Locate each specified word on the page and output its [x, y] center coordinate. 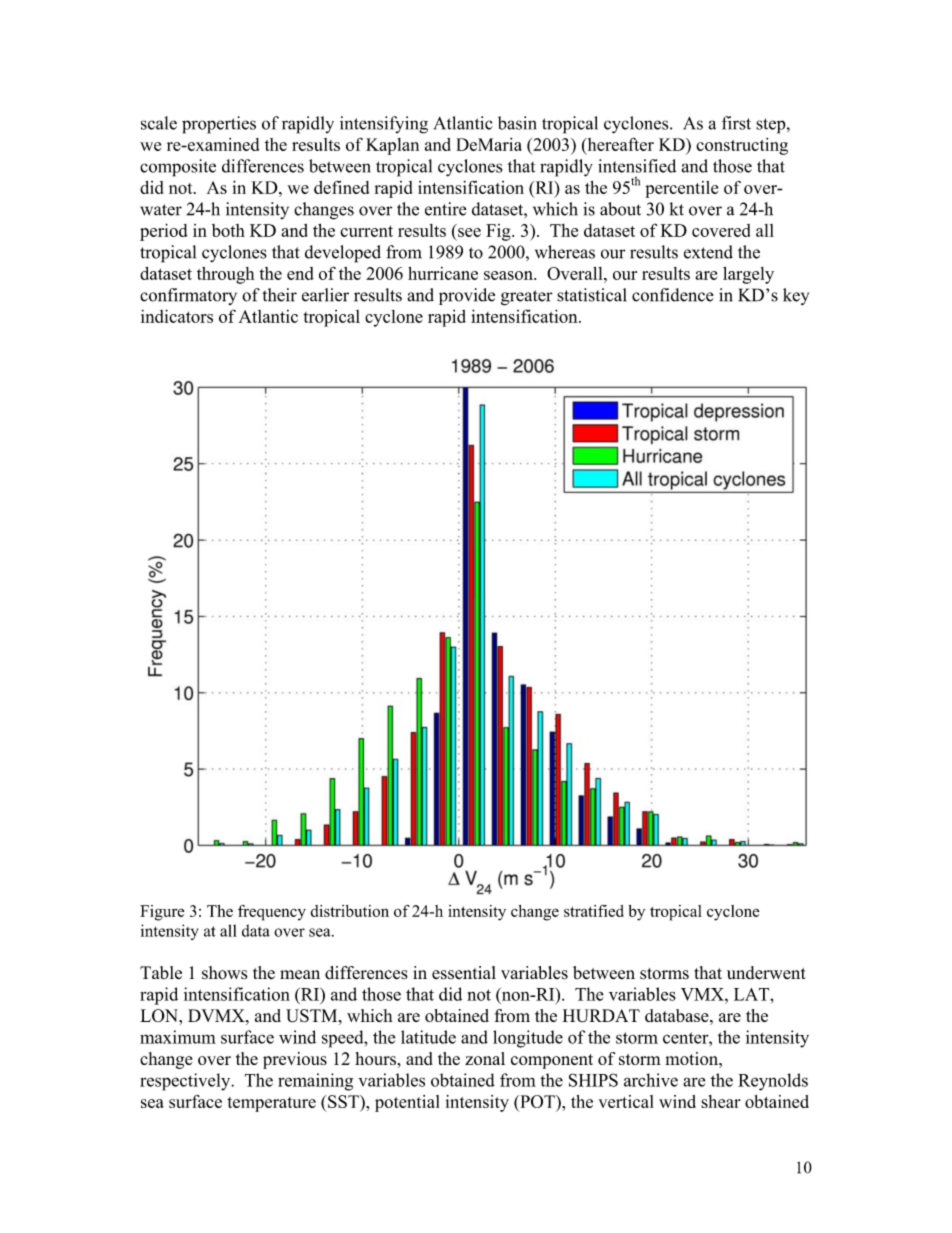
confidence [673, 295]
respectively [186, 1082]
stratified [594, 911]
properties [219, 125]
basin [517, 123]
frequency [272, 913]
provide [467, 296]
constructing [742, 146]
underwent [766, 973]
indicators [177, 316]
